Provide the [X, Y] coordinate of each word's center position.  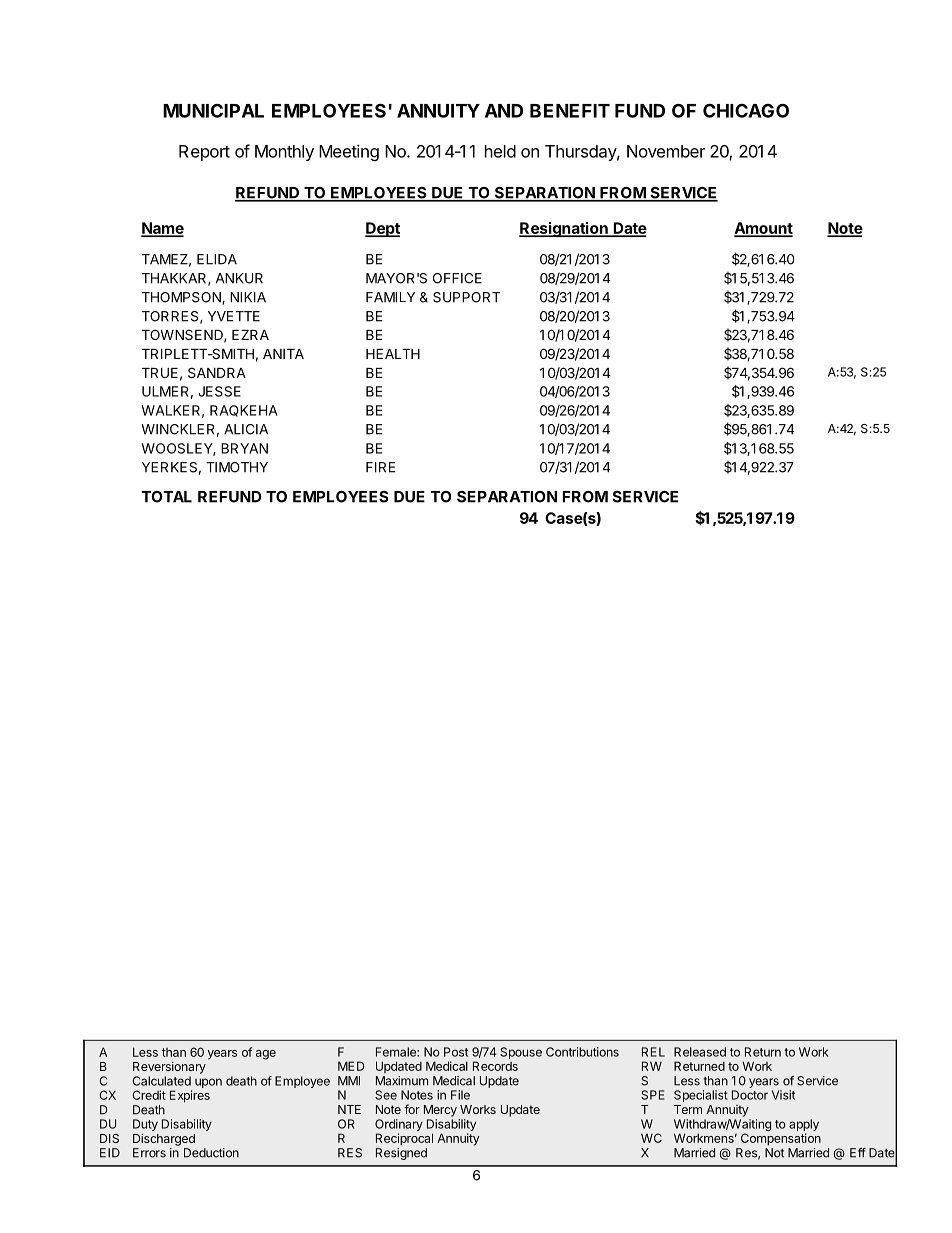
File [460, 1095]
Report [204, 153]
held [500, 151]
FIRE [381, 467]
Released [700, 1052]
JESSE [219, 391]
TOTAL [167, 497]
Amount [763, 229]
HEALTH [393, 354]
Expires [190, 1096]
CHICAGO [746, 110]
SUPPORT [466, 297]
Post [456, 1052]
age [266, 1055]
